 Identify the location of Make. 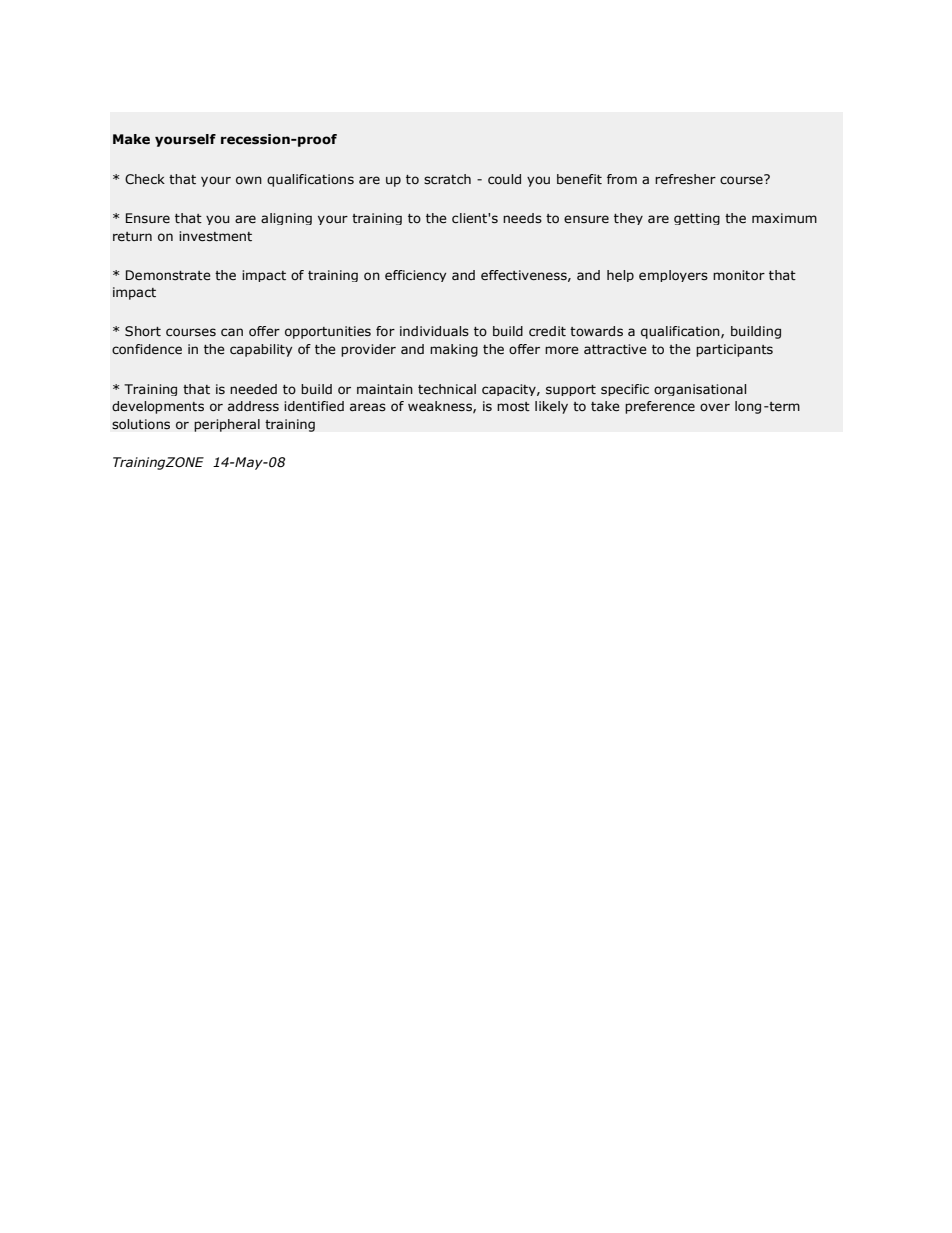
(131, 139).
